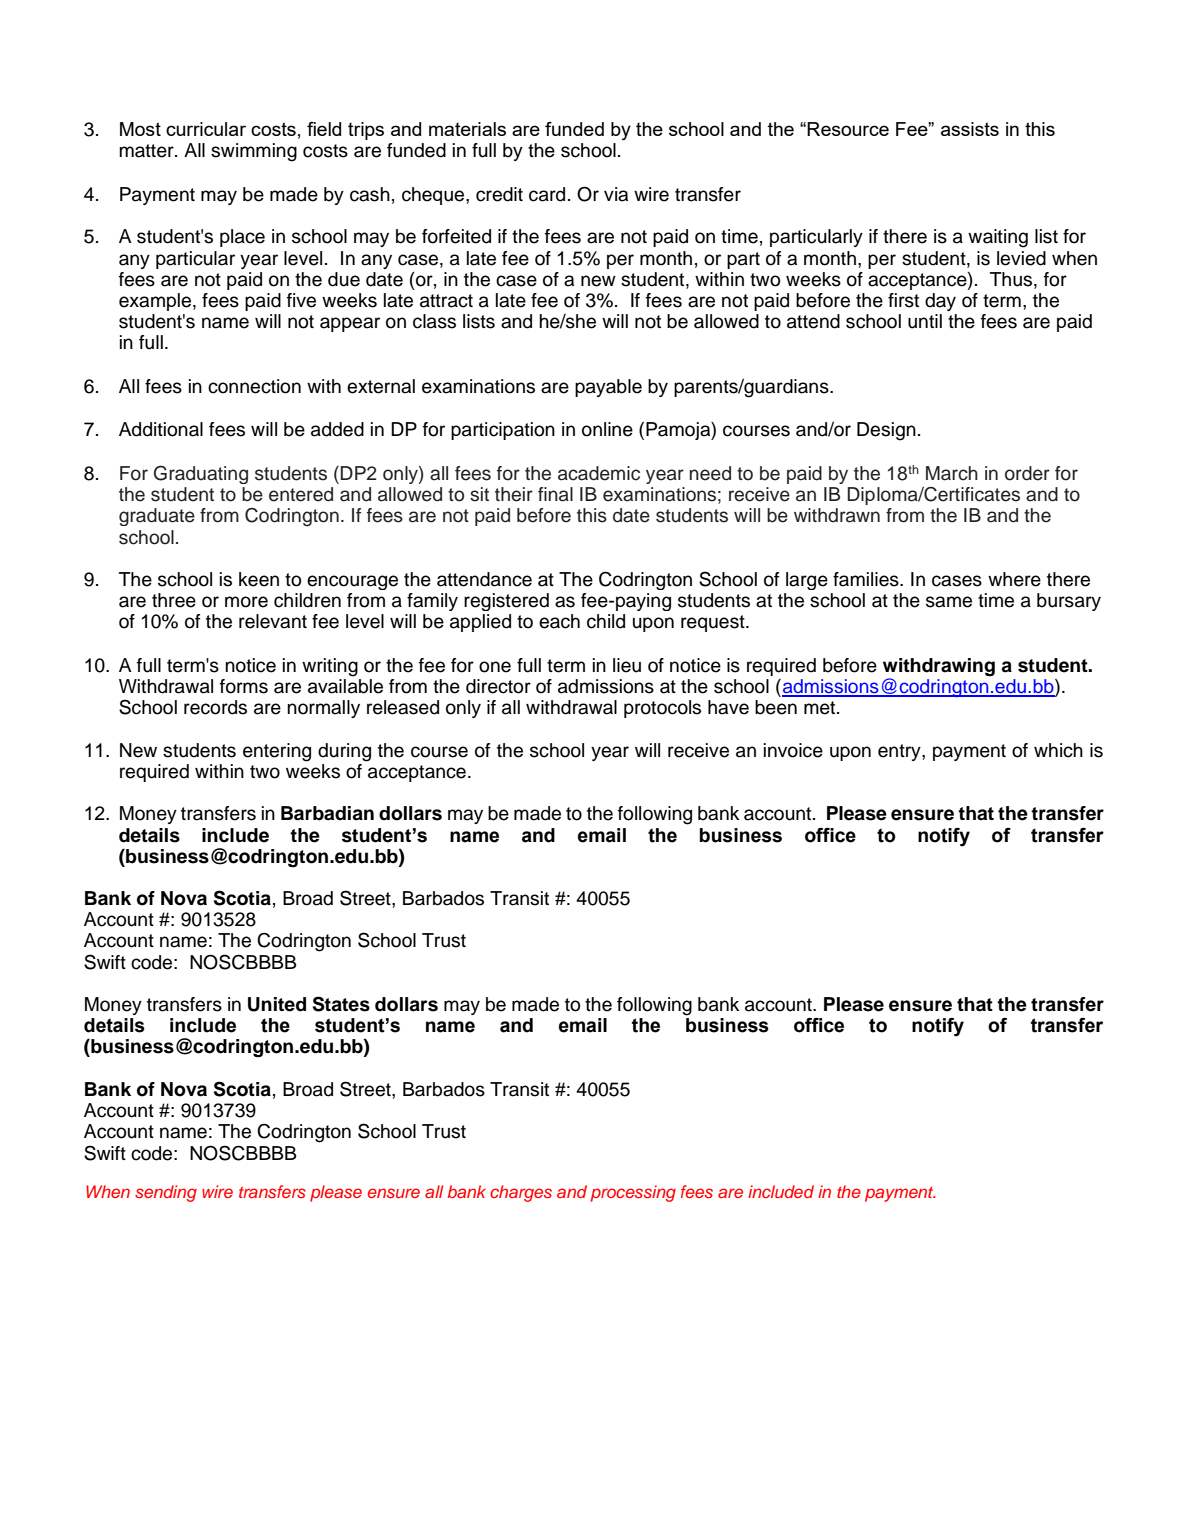 Image resolution: width=1188 pixels, height=1537 pixels. What do you see at coordinates (254, 386) in the document?
I see `connection` at bounding box center [254, 386].
